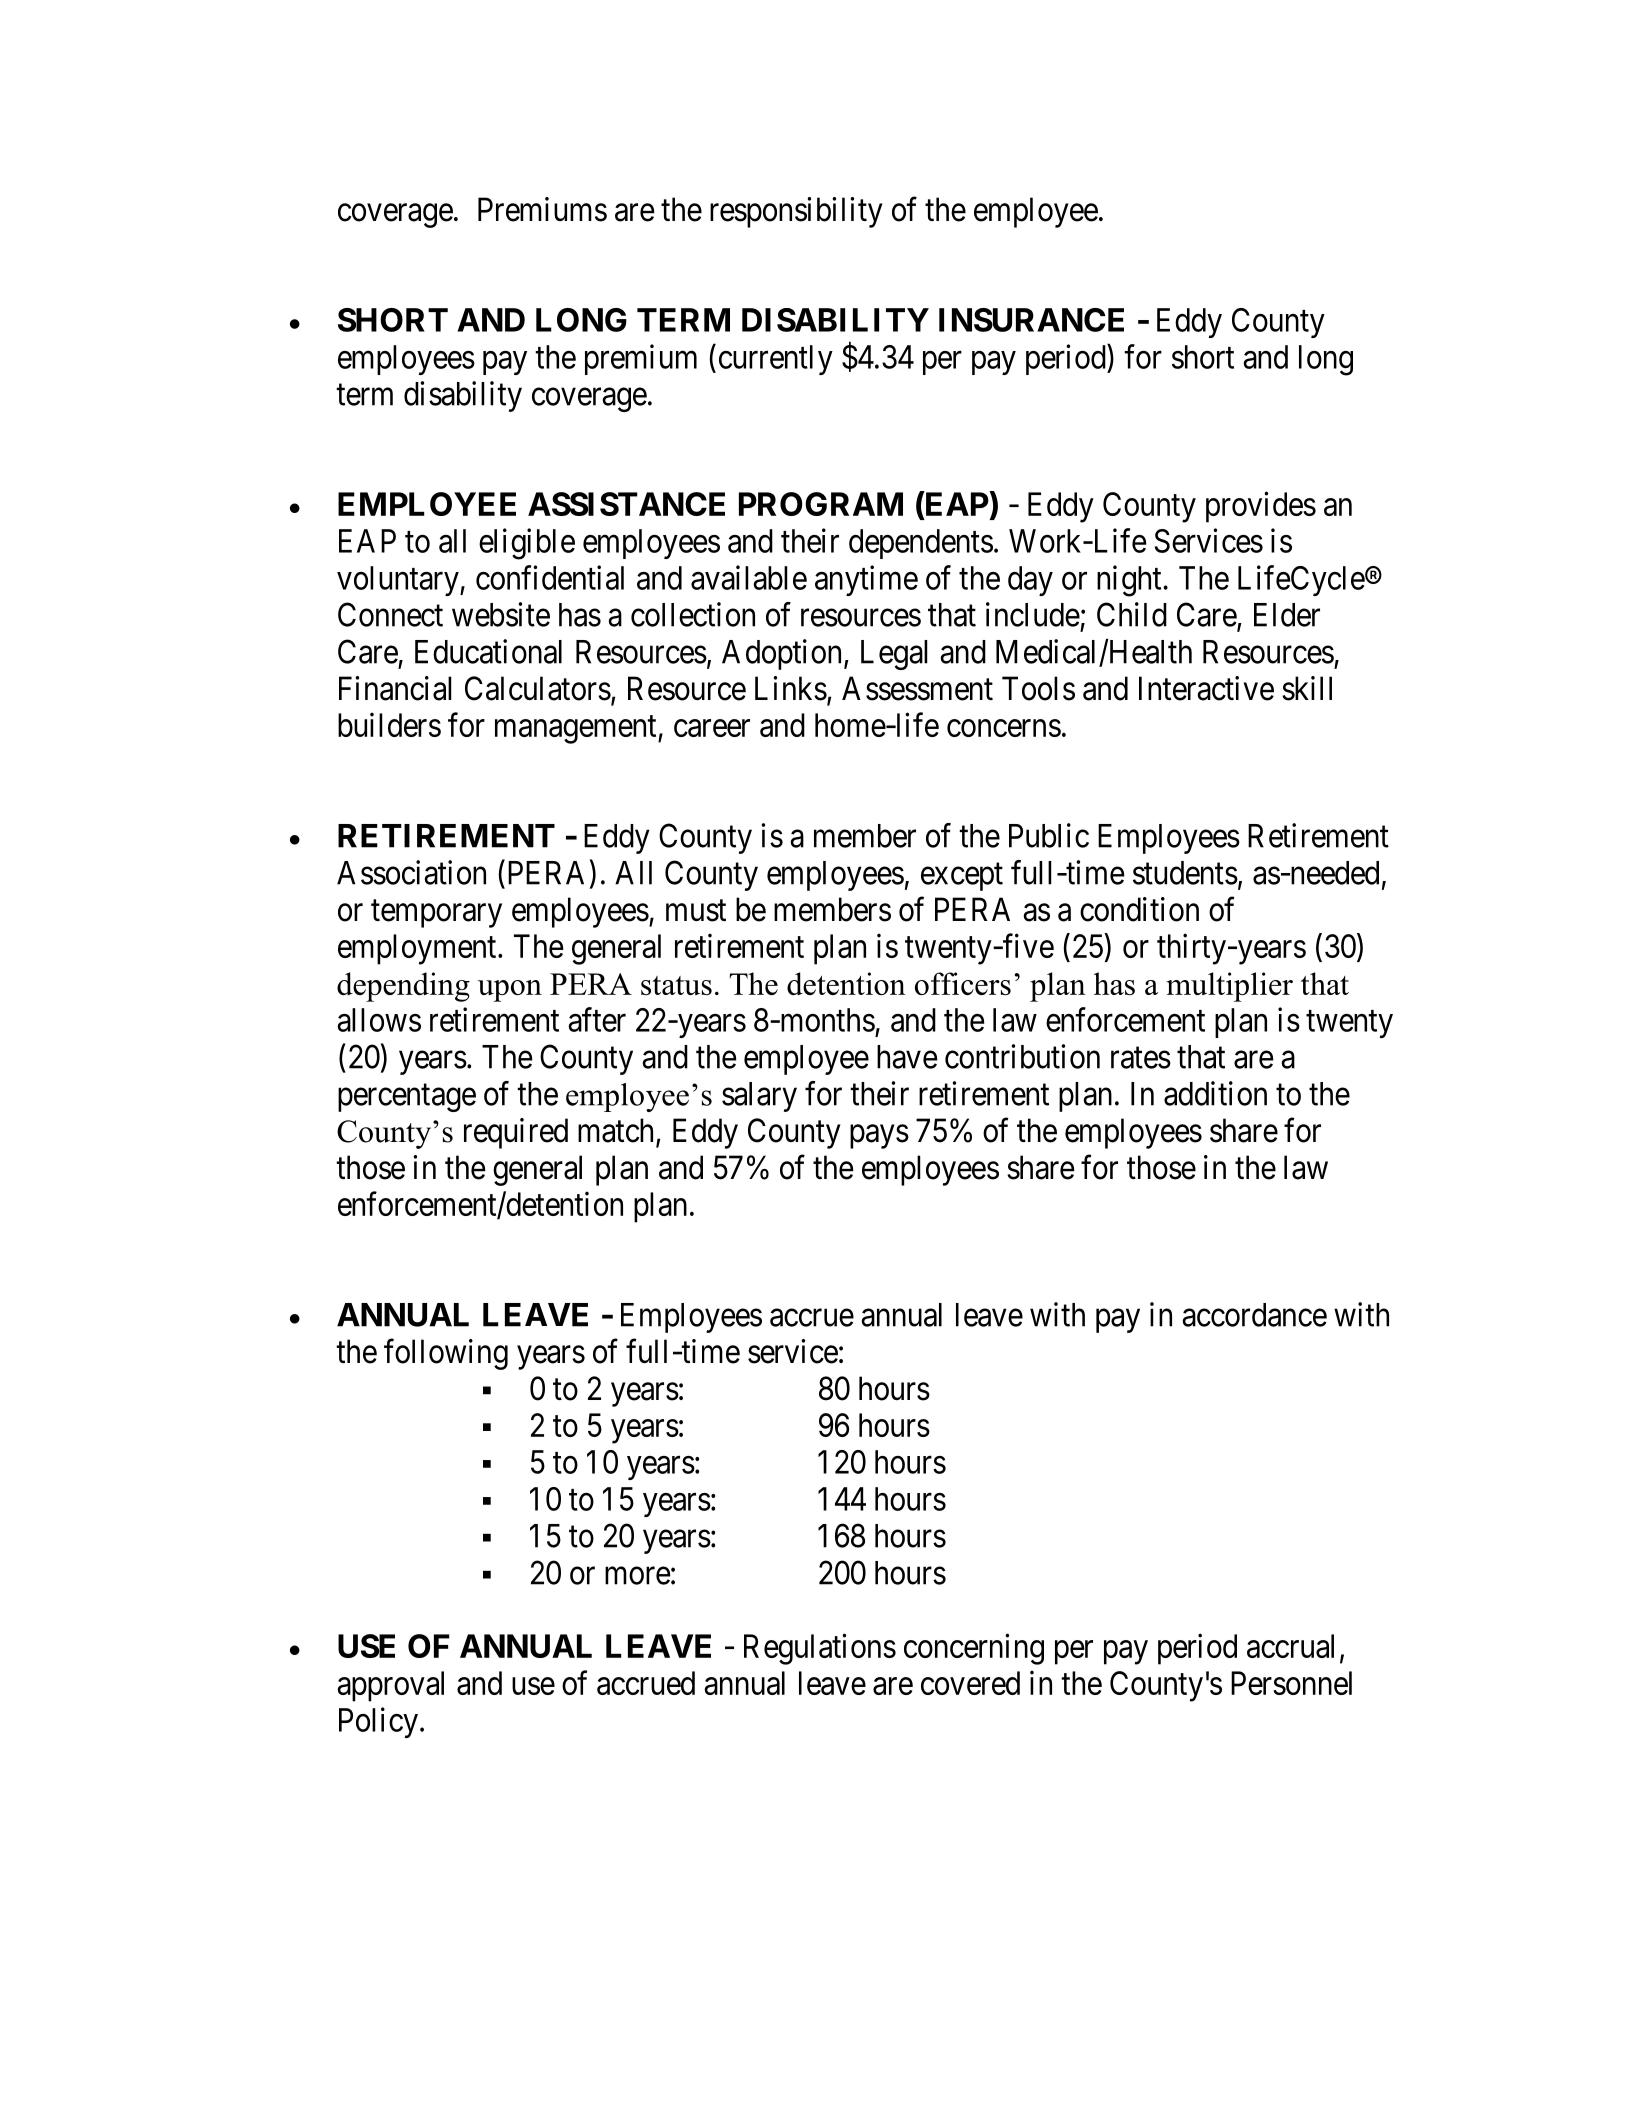 This screenshot has width=1634, height=2114. Describe the element at coordinates (411, 872) in the screenshot. I see `Association` at that location.
